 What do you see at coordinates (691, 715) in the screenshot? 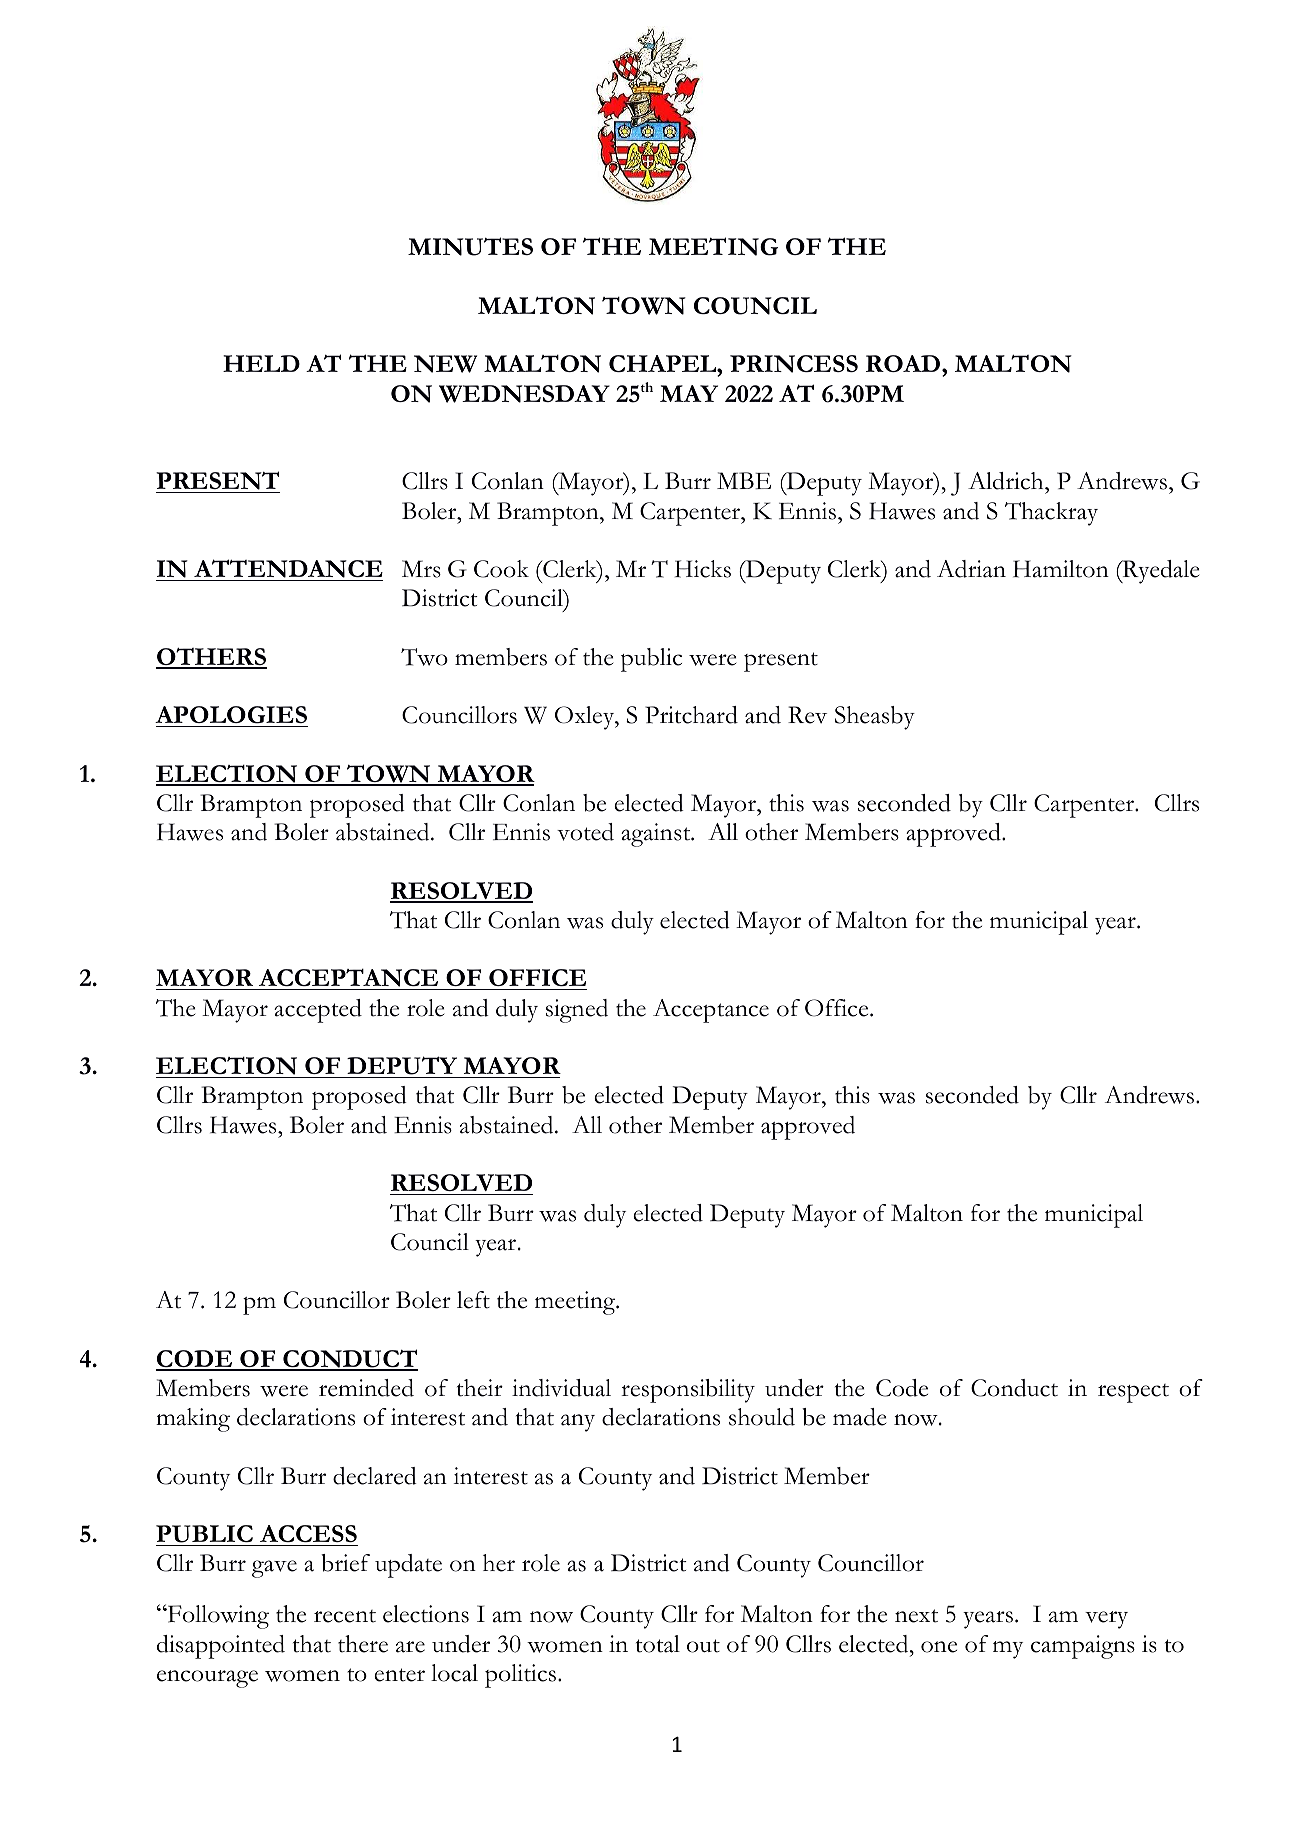
I see `Pritchard` at bounding box center [691, 715].
